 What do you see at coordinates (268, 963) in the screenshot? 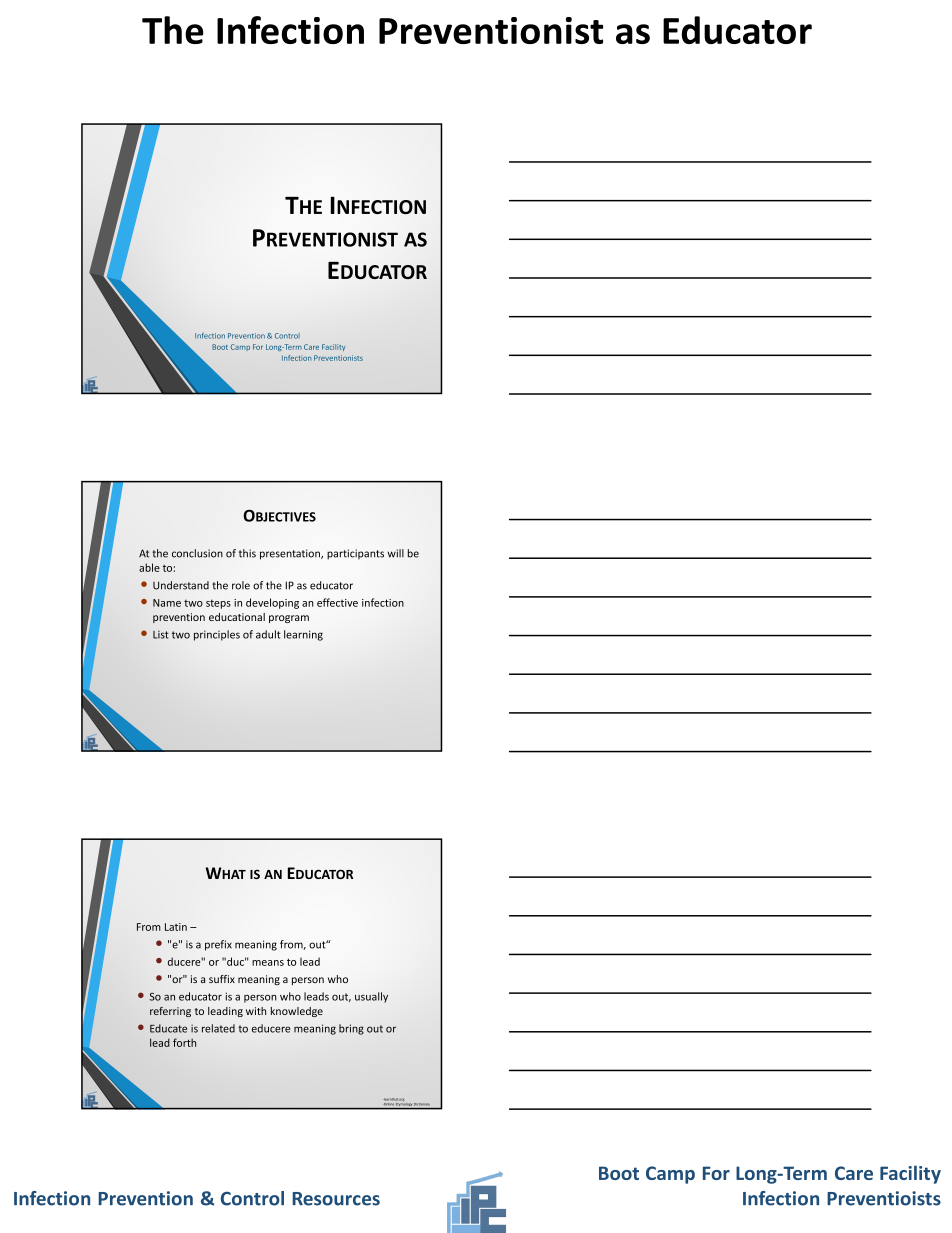
I see `means` at bounding box center [268, 963].
